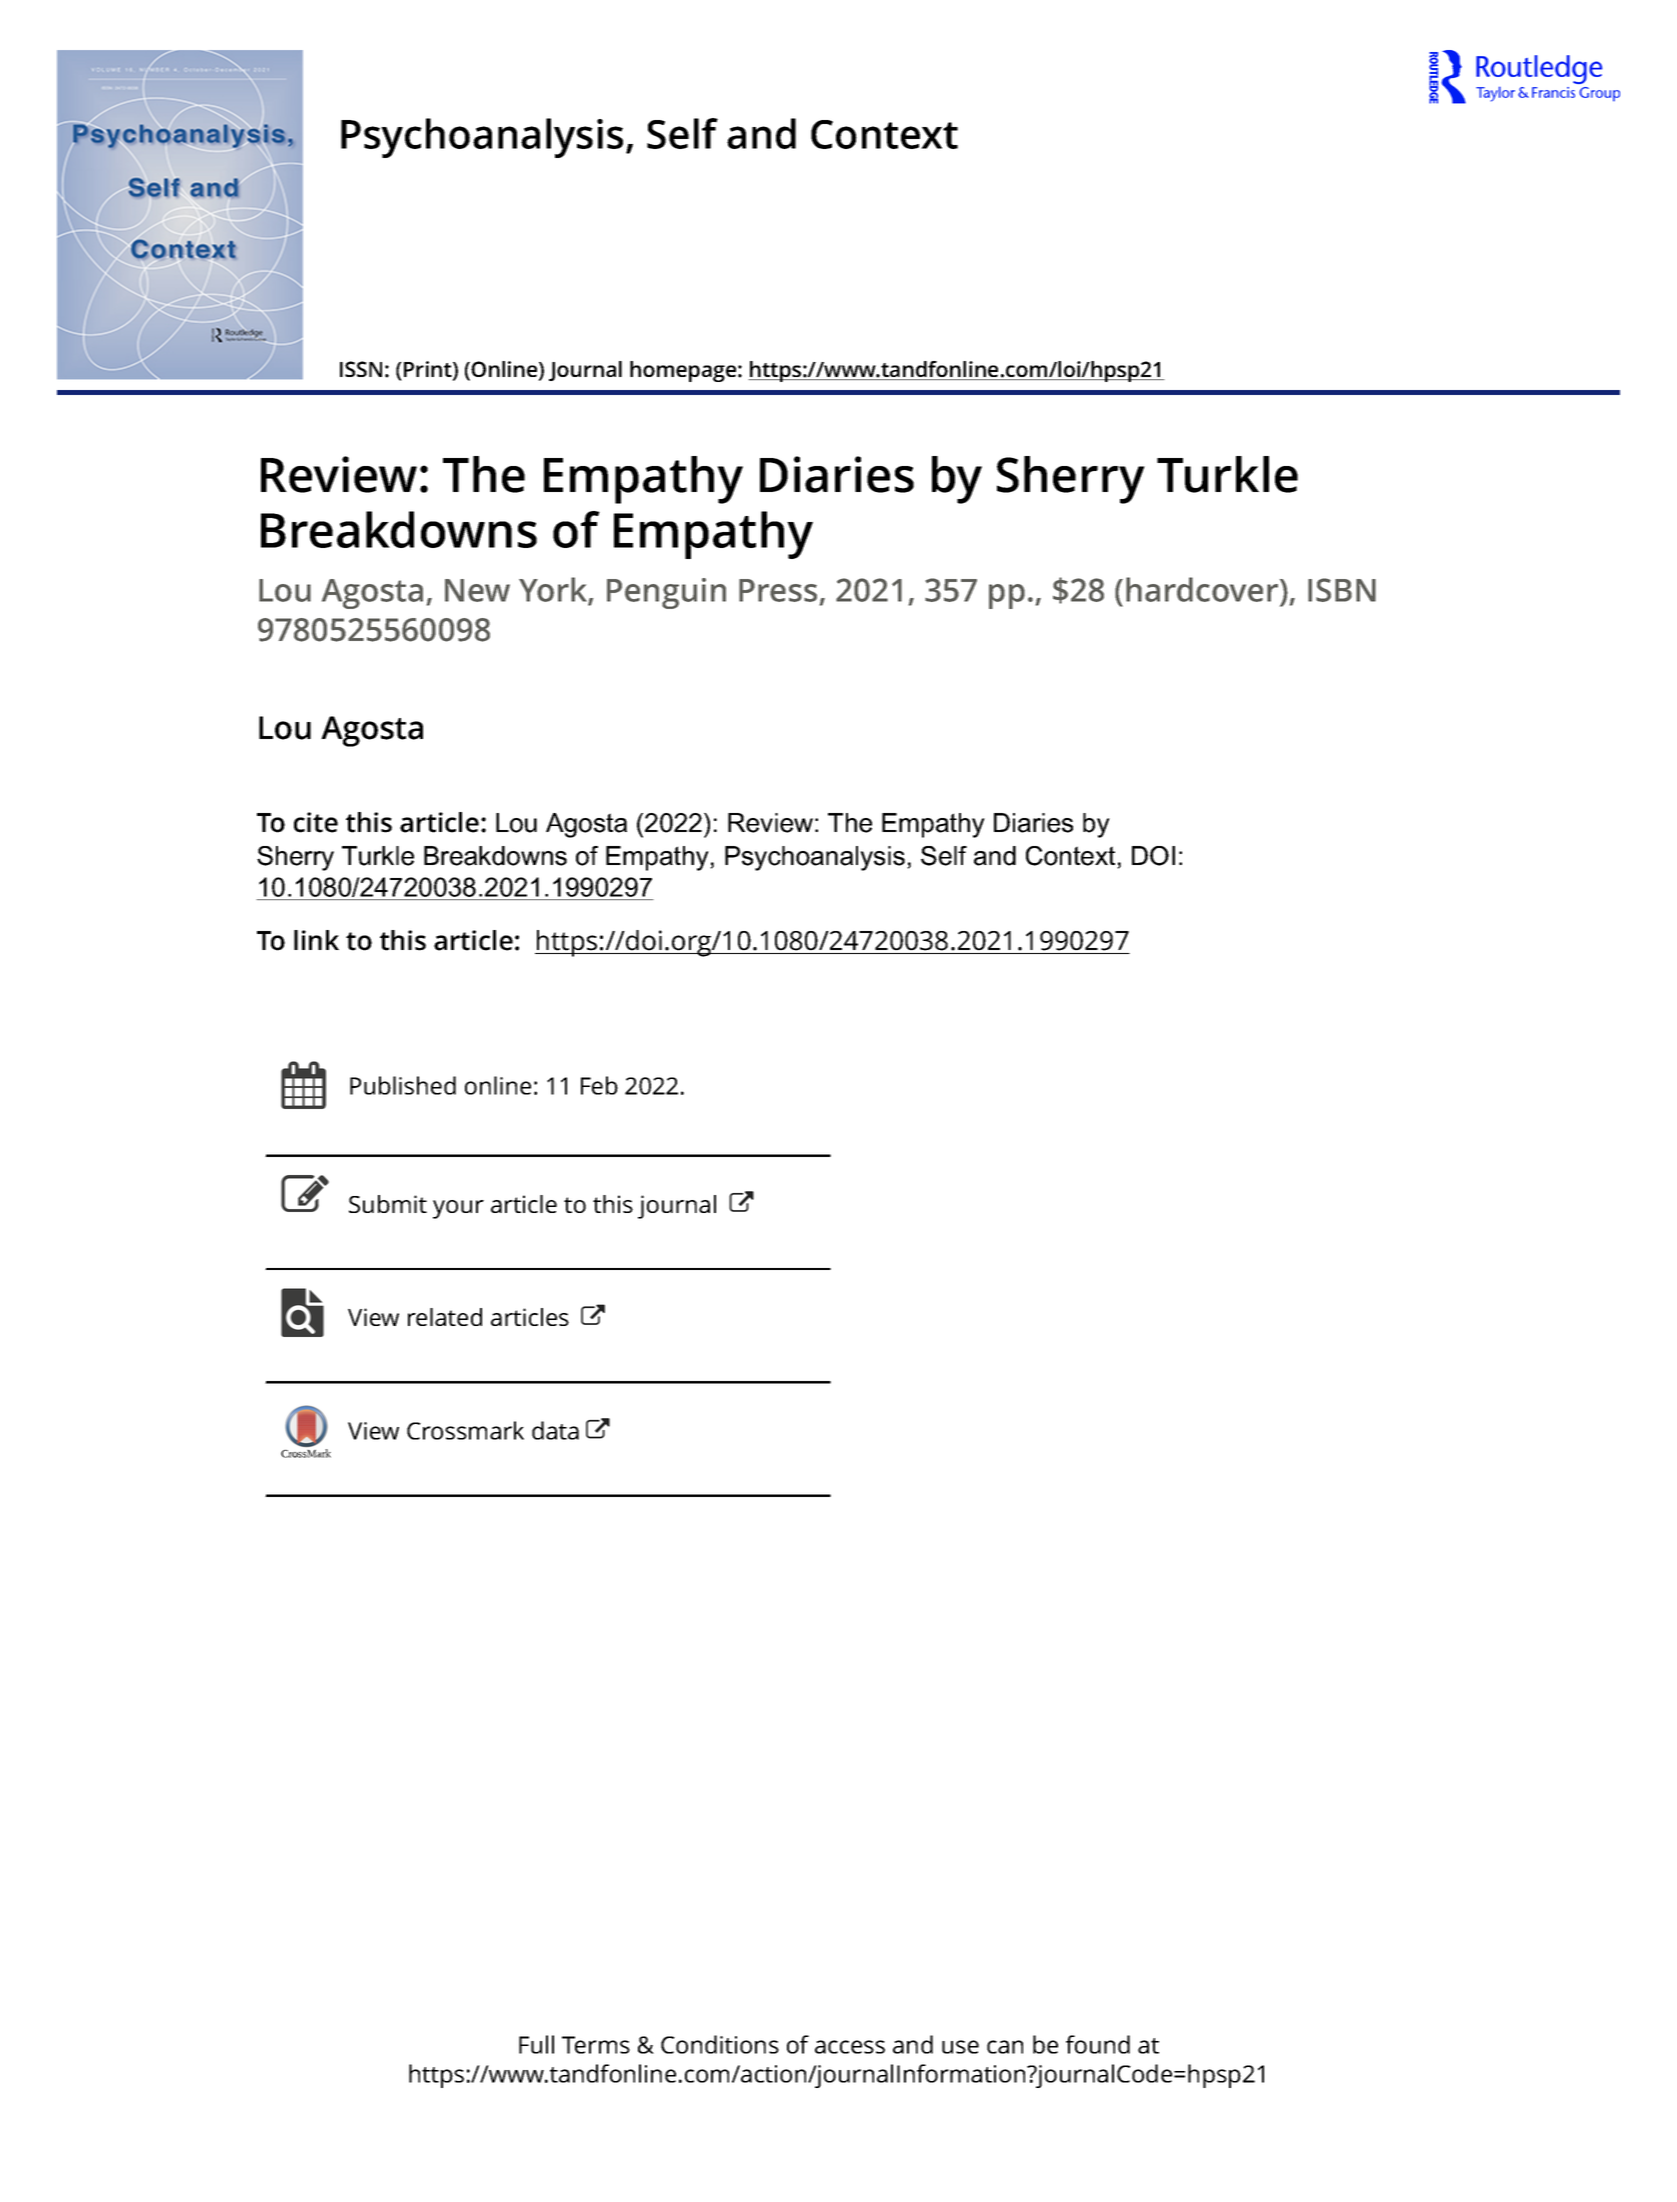  Describe the element at coordinates (458, 1209) in the document. I see `your` at that location.
